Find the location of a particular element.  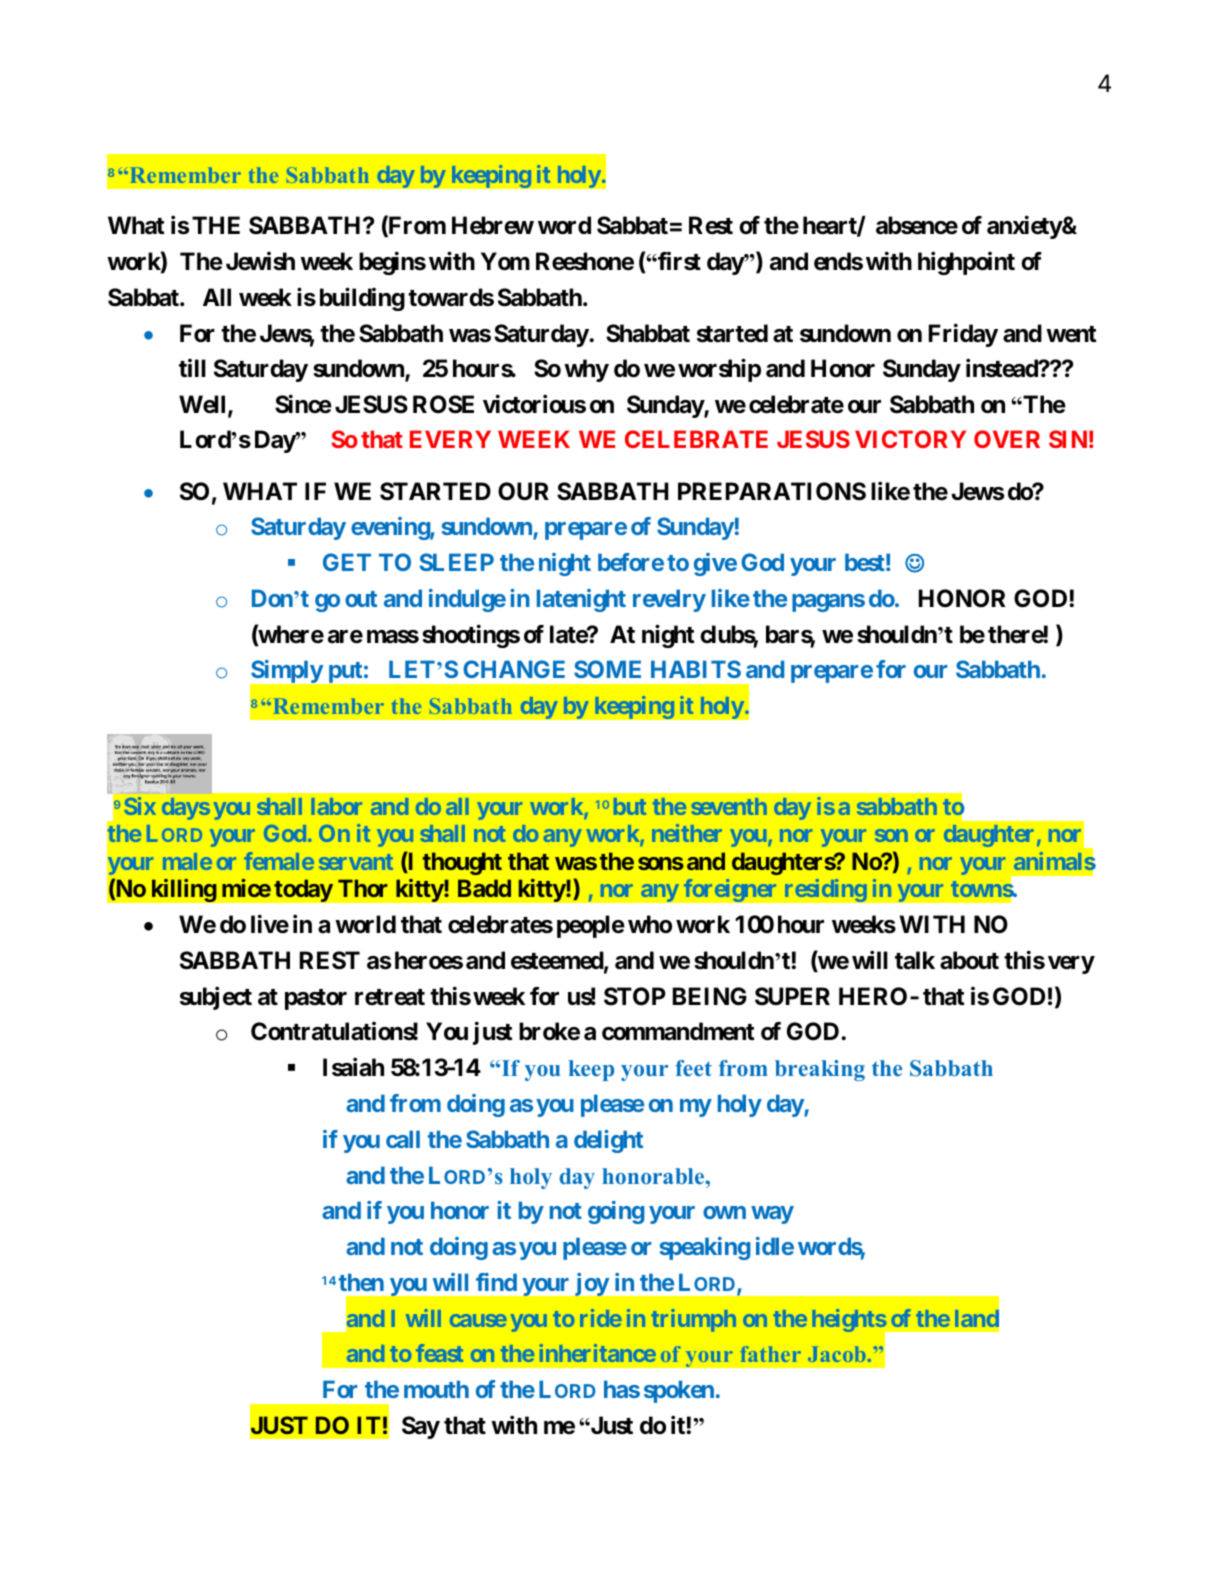

first is located at coordinates (678, 261).
